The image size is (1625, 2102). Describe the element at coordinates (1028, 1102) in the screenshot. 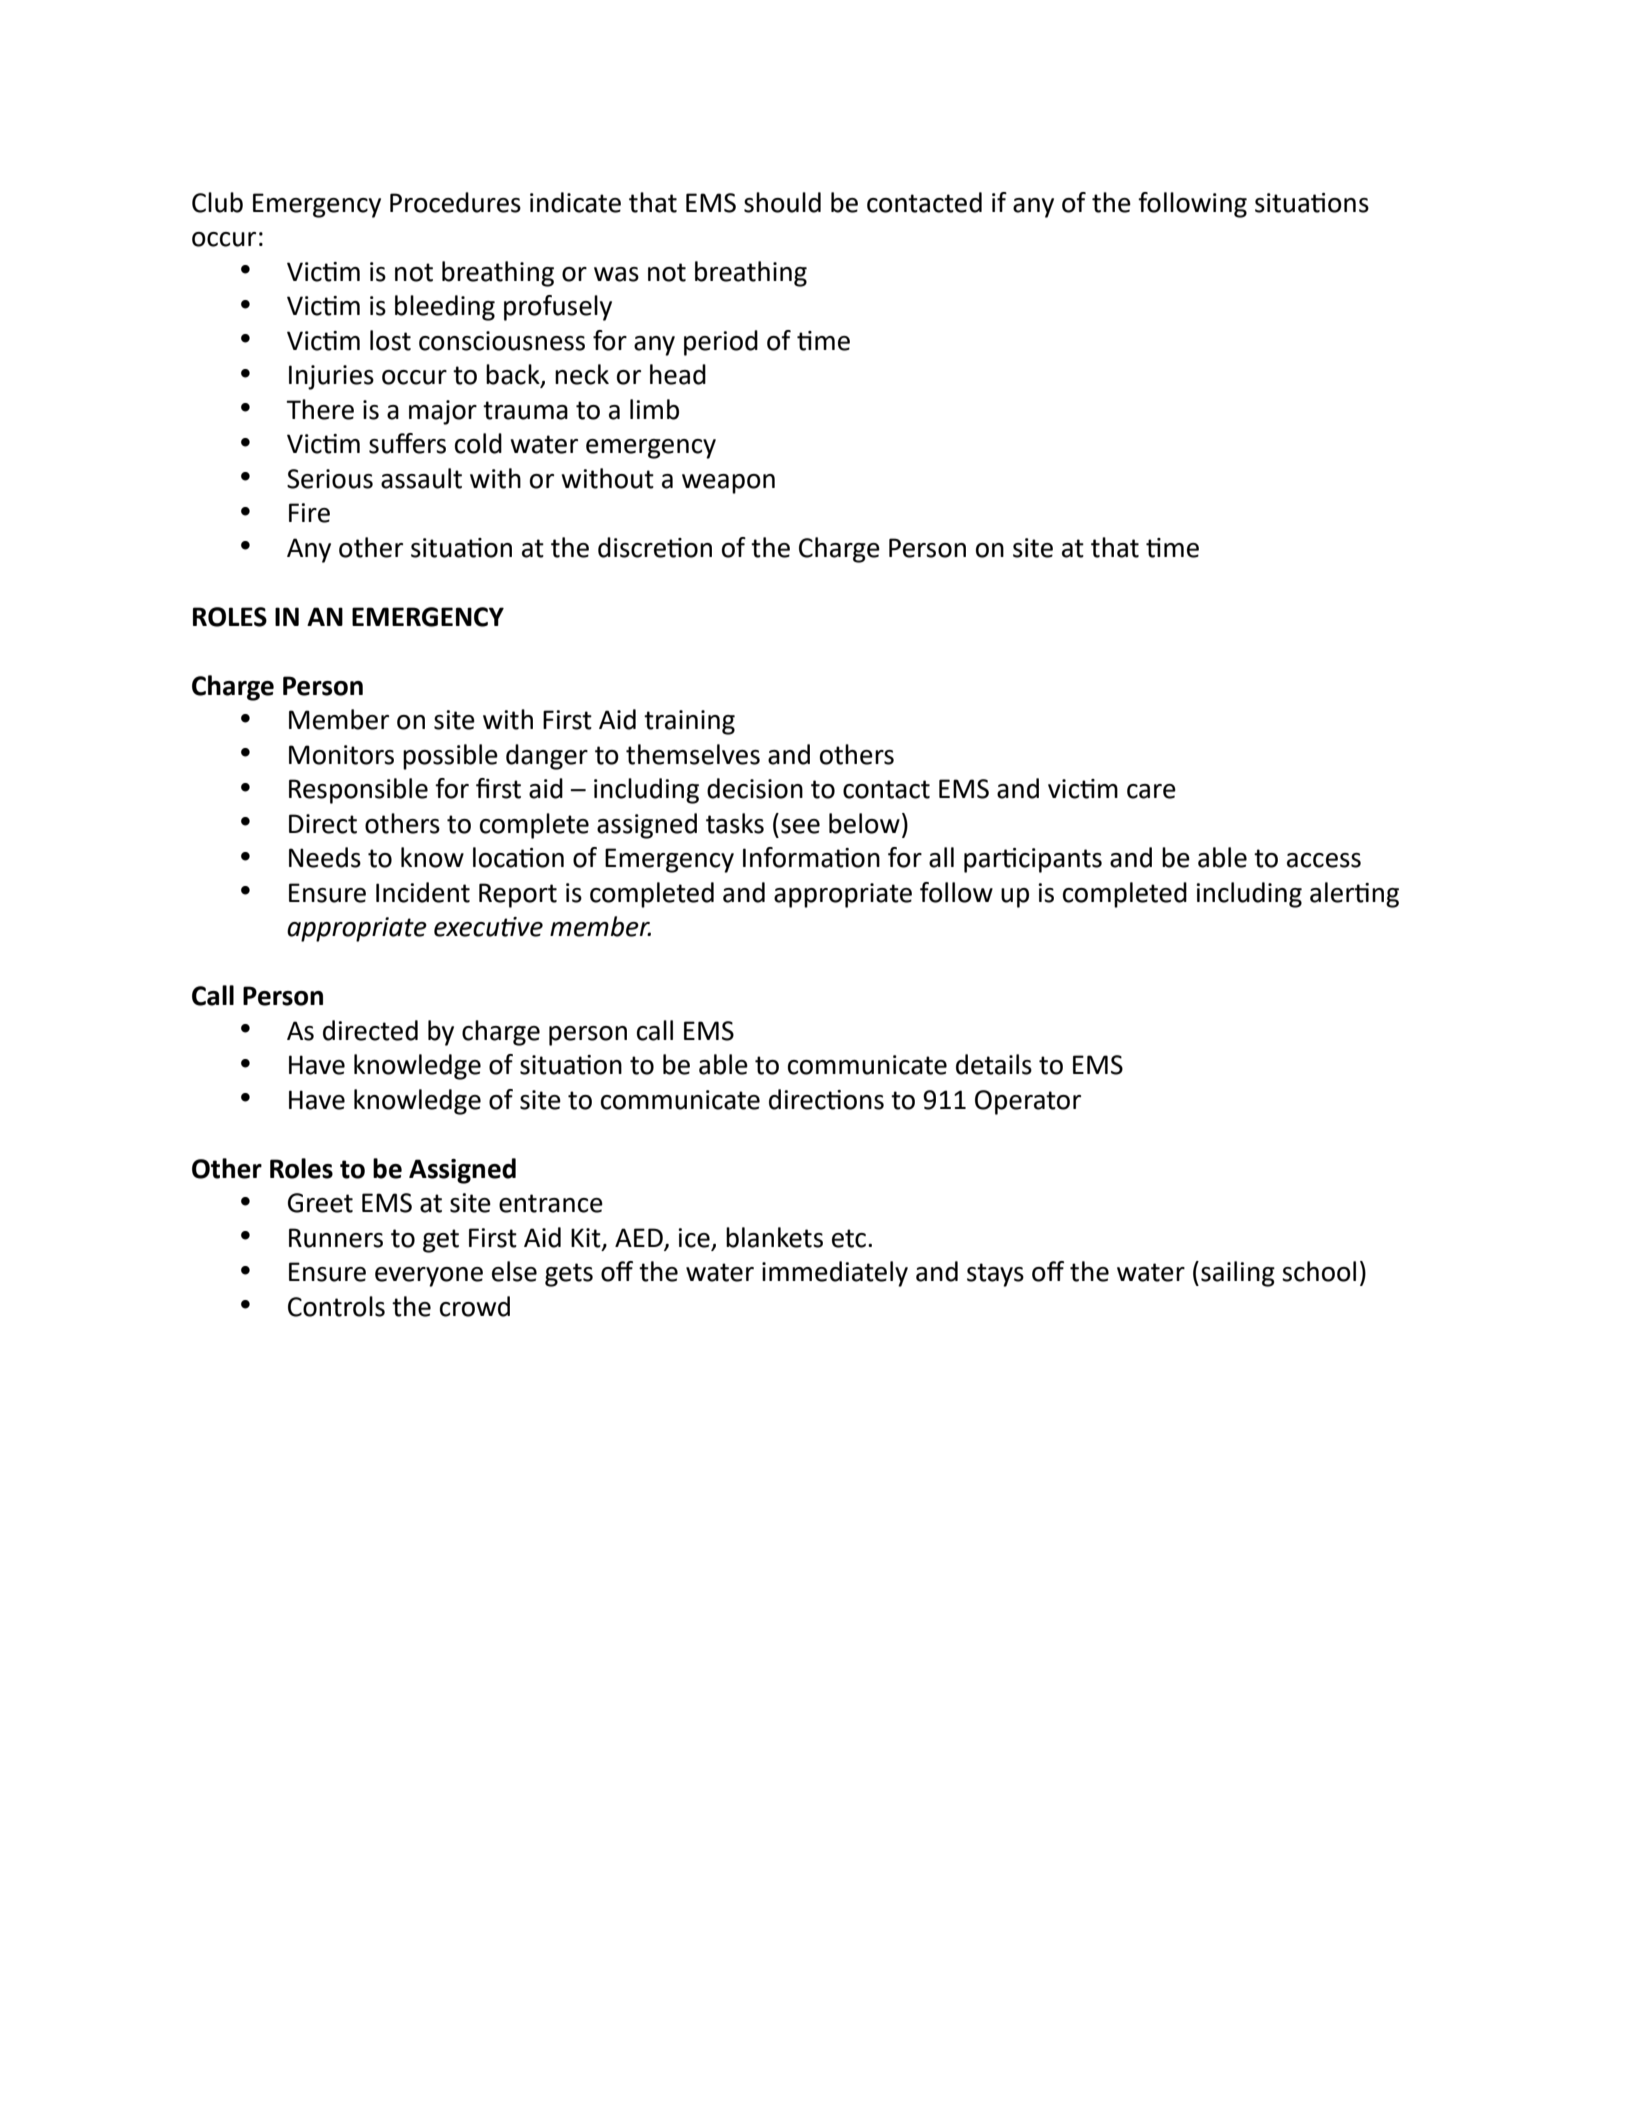

I see `Operator` at that location.
